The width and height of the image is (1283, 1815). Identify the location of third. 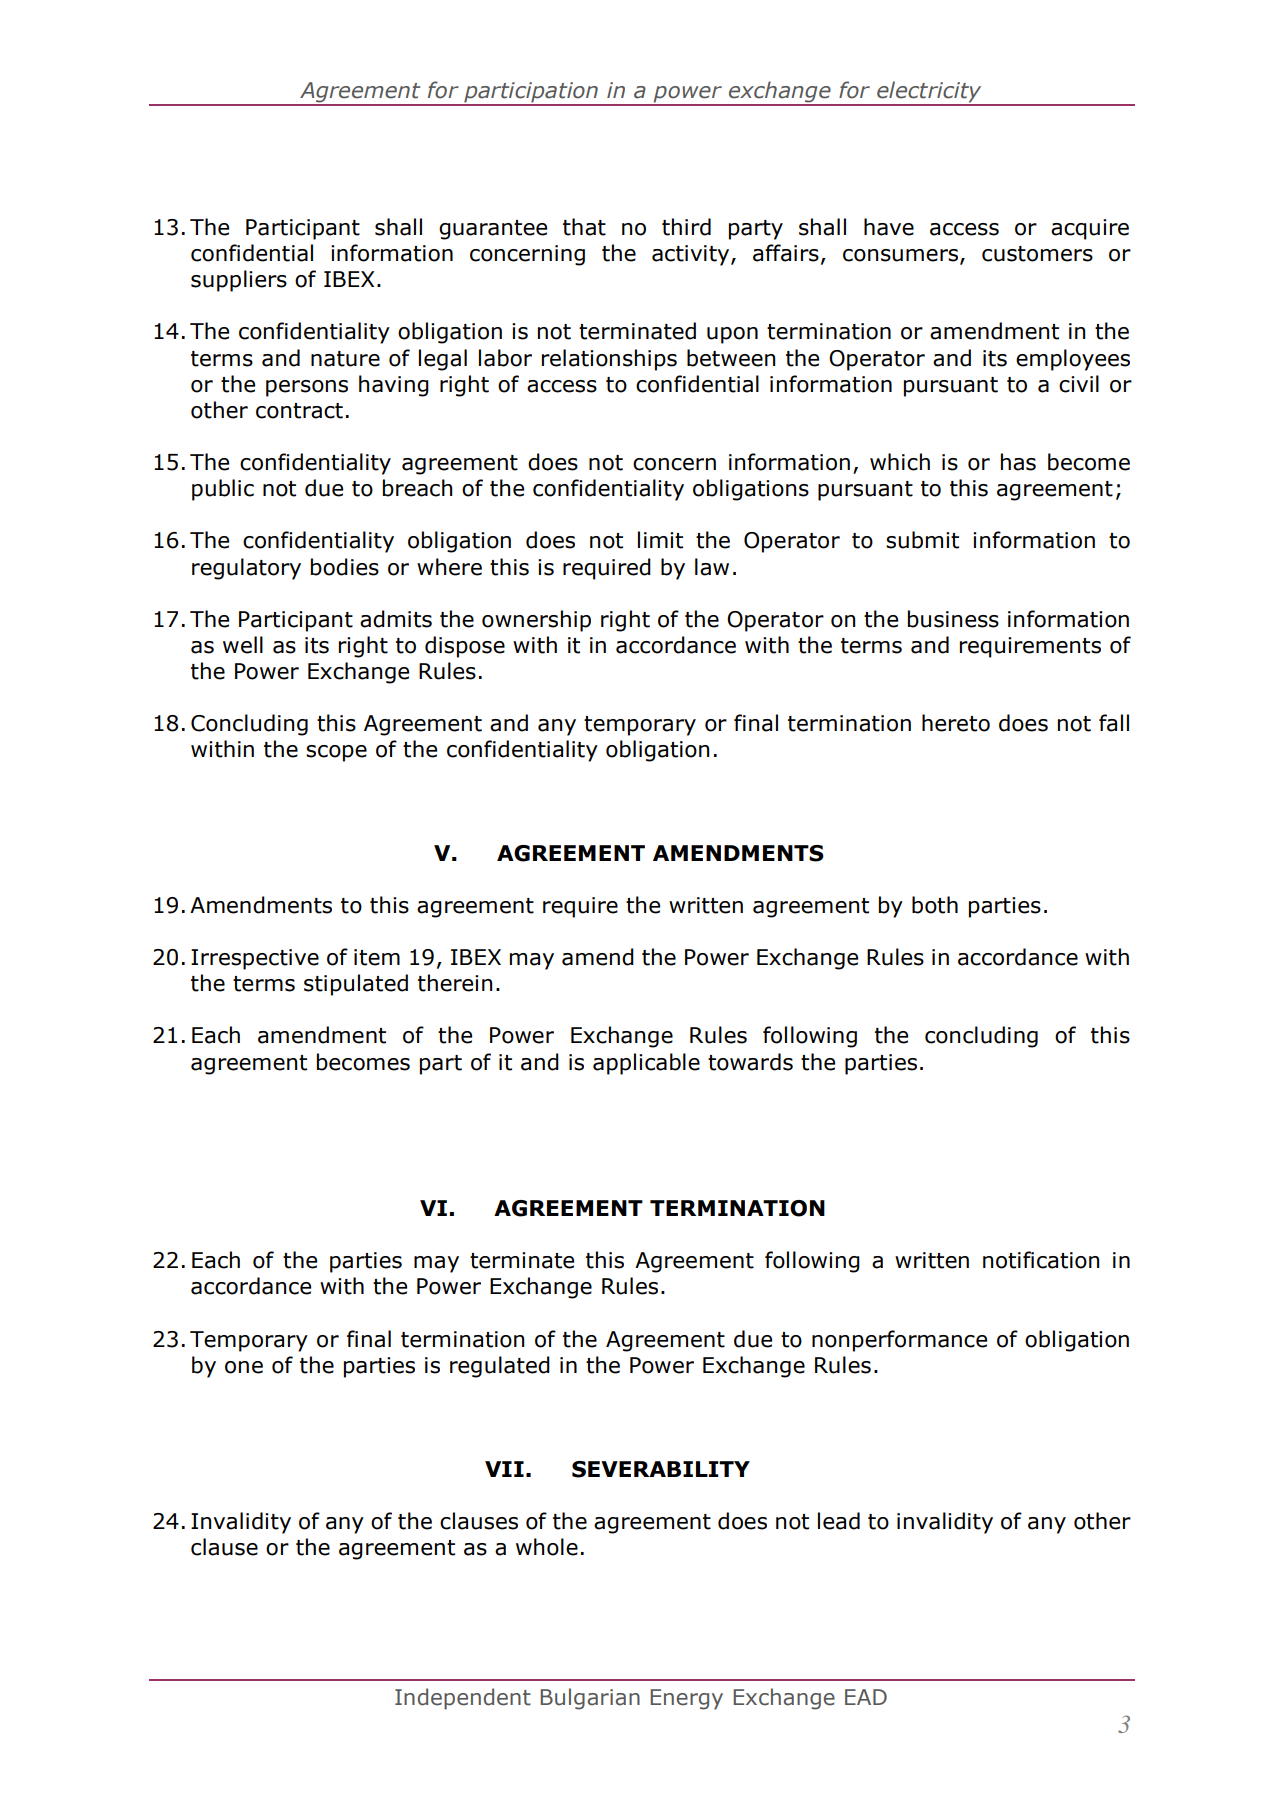
(686, 227).
